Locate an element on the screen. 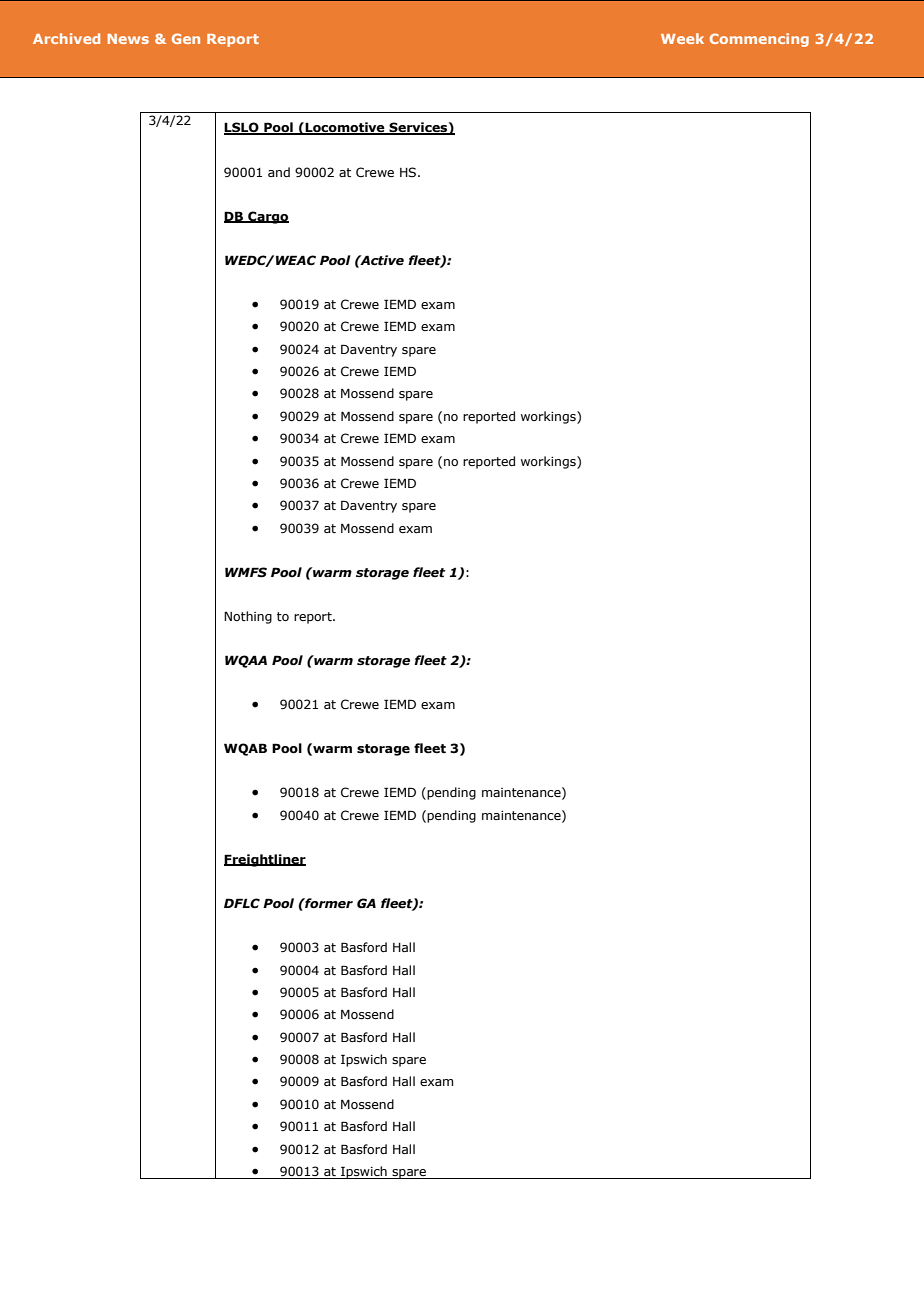 The width and height of the screenshot is (924, 1308). Nothing is located at coordinates (248, 617).
